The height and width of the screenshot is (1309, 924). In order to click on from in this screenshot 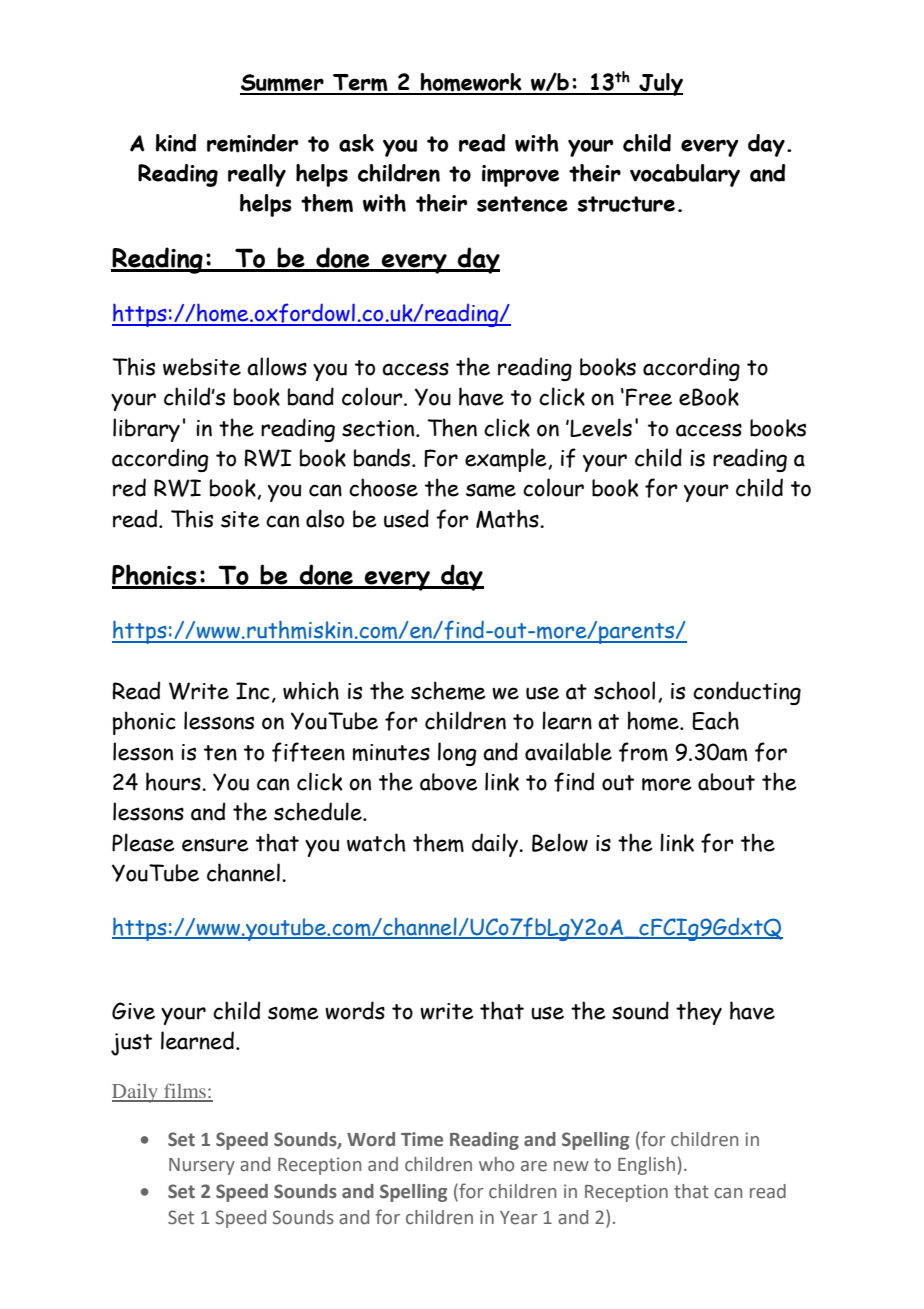, I will do `click(643, 752)`.
